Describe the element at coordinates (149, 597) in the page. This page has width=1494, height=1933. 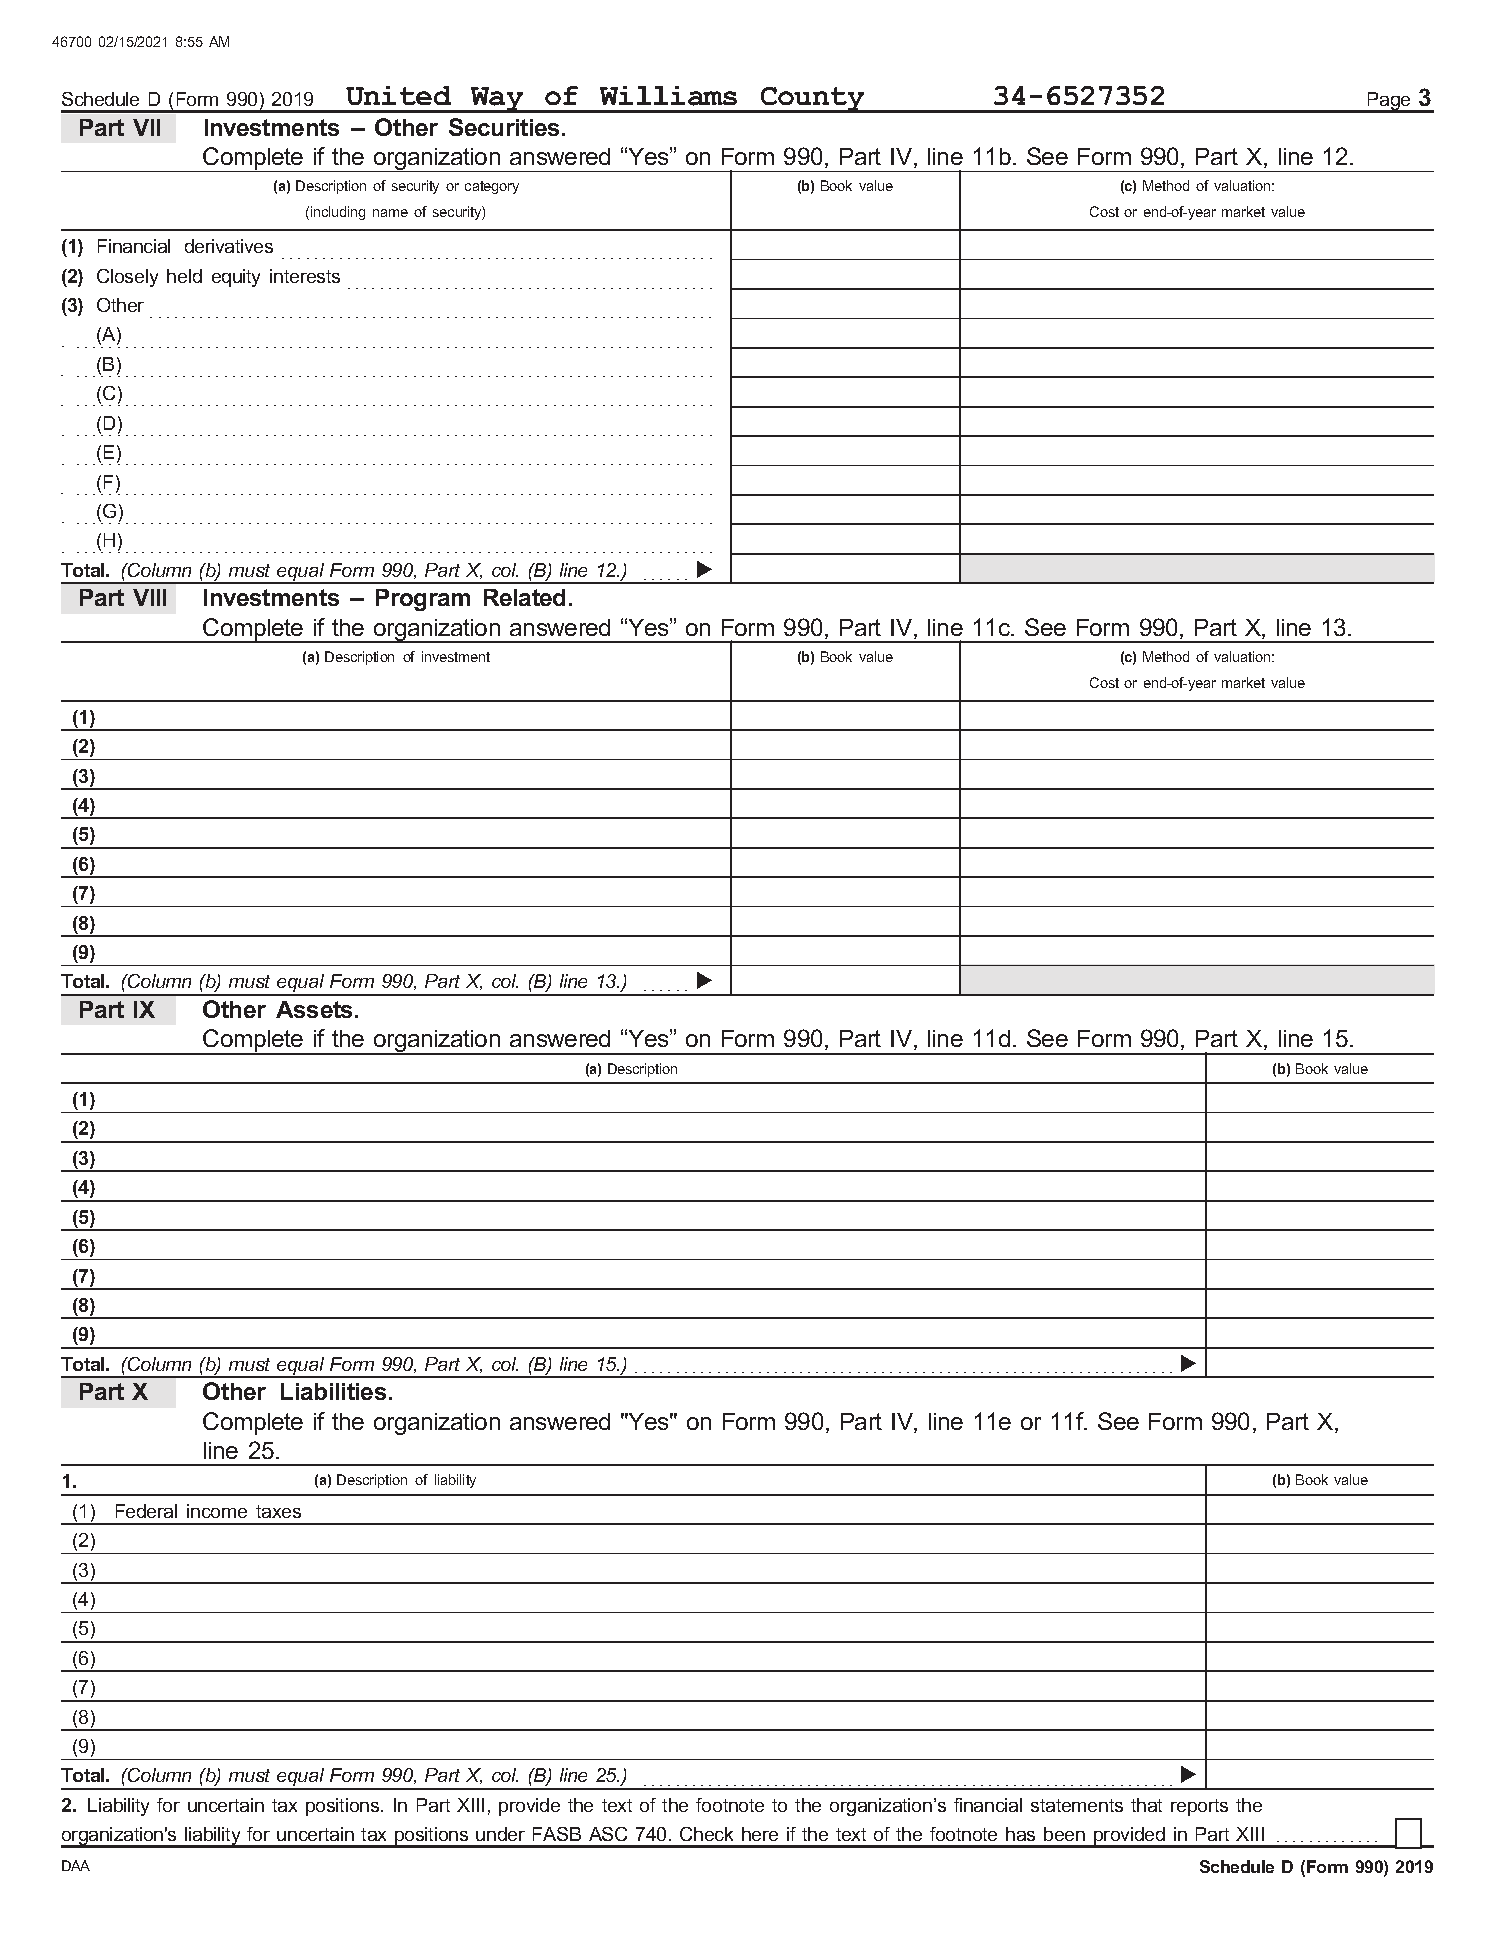
I see `VIII` at that location.
